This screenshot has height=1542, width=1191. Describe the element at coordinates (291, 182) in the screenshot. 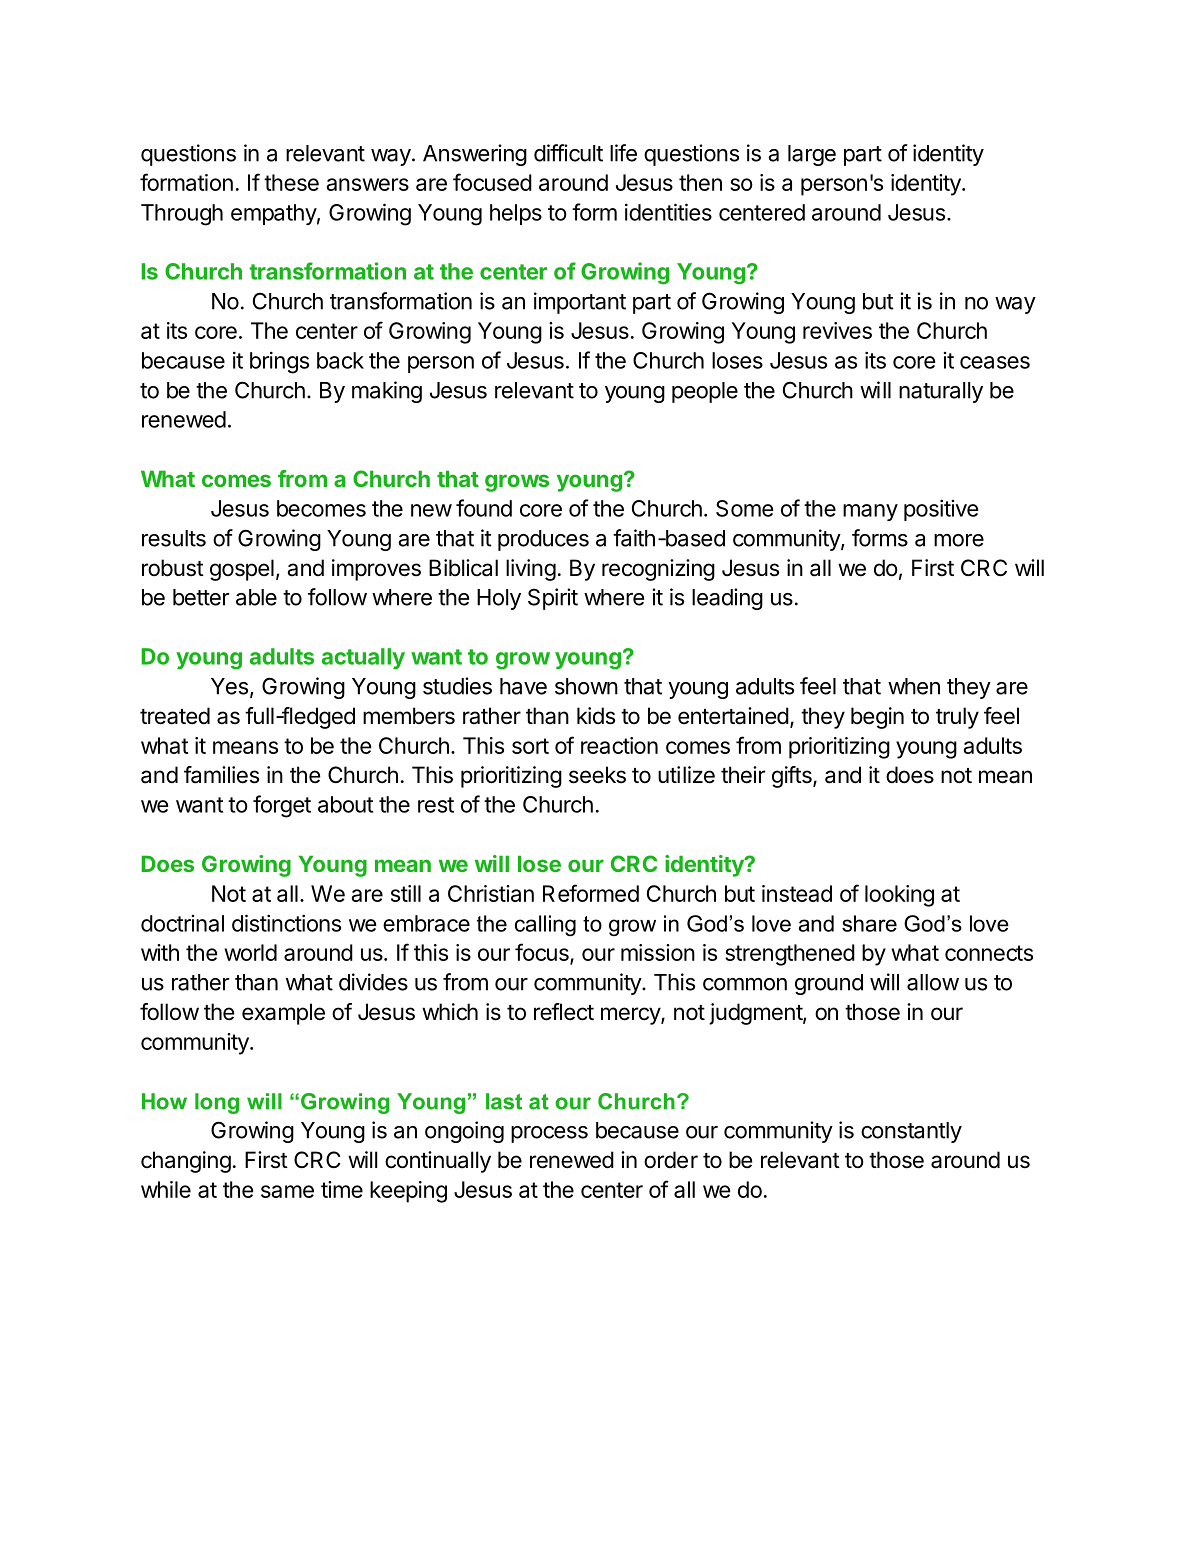

I see `these` at that location.
